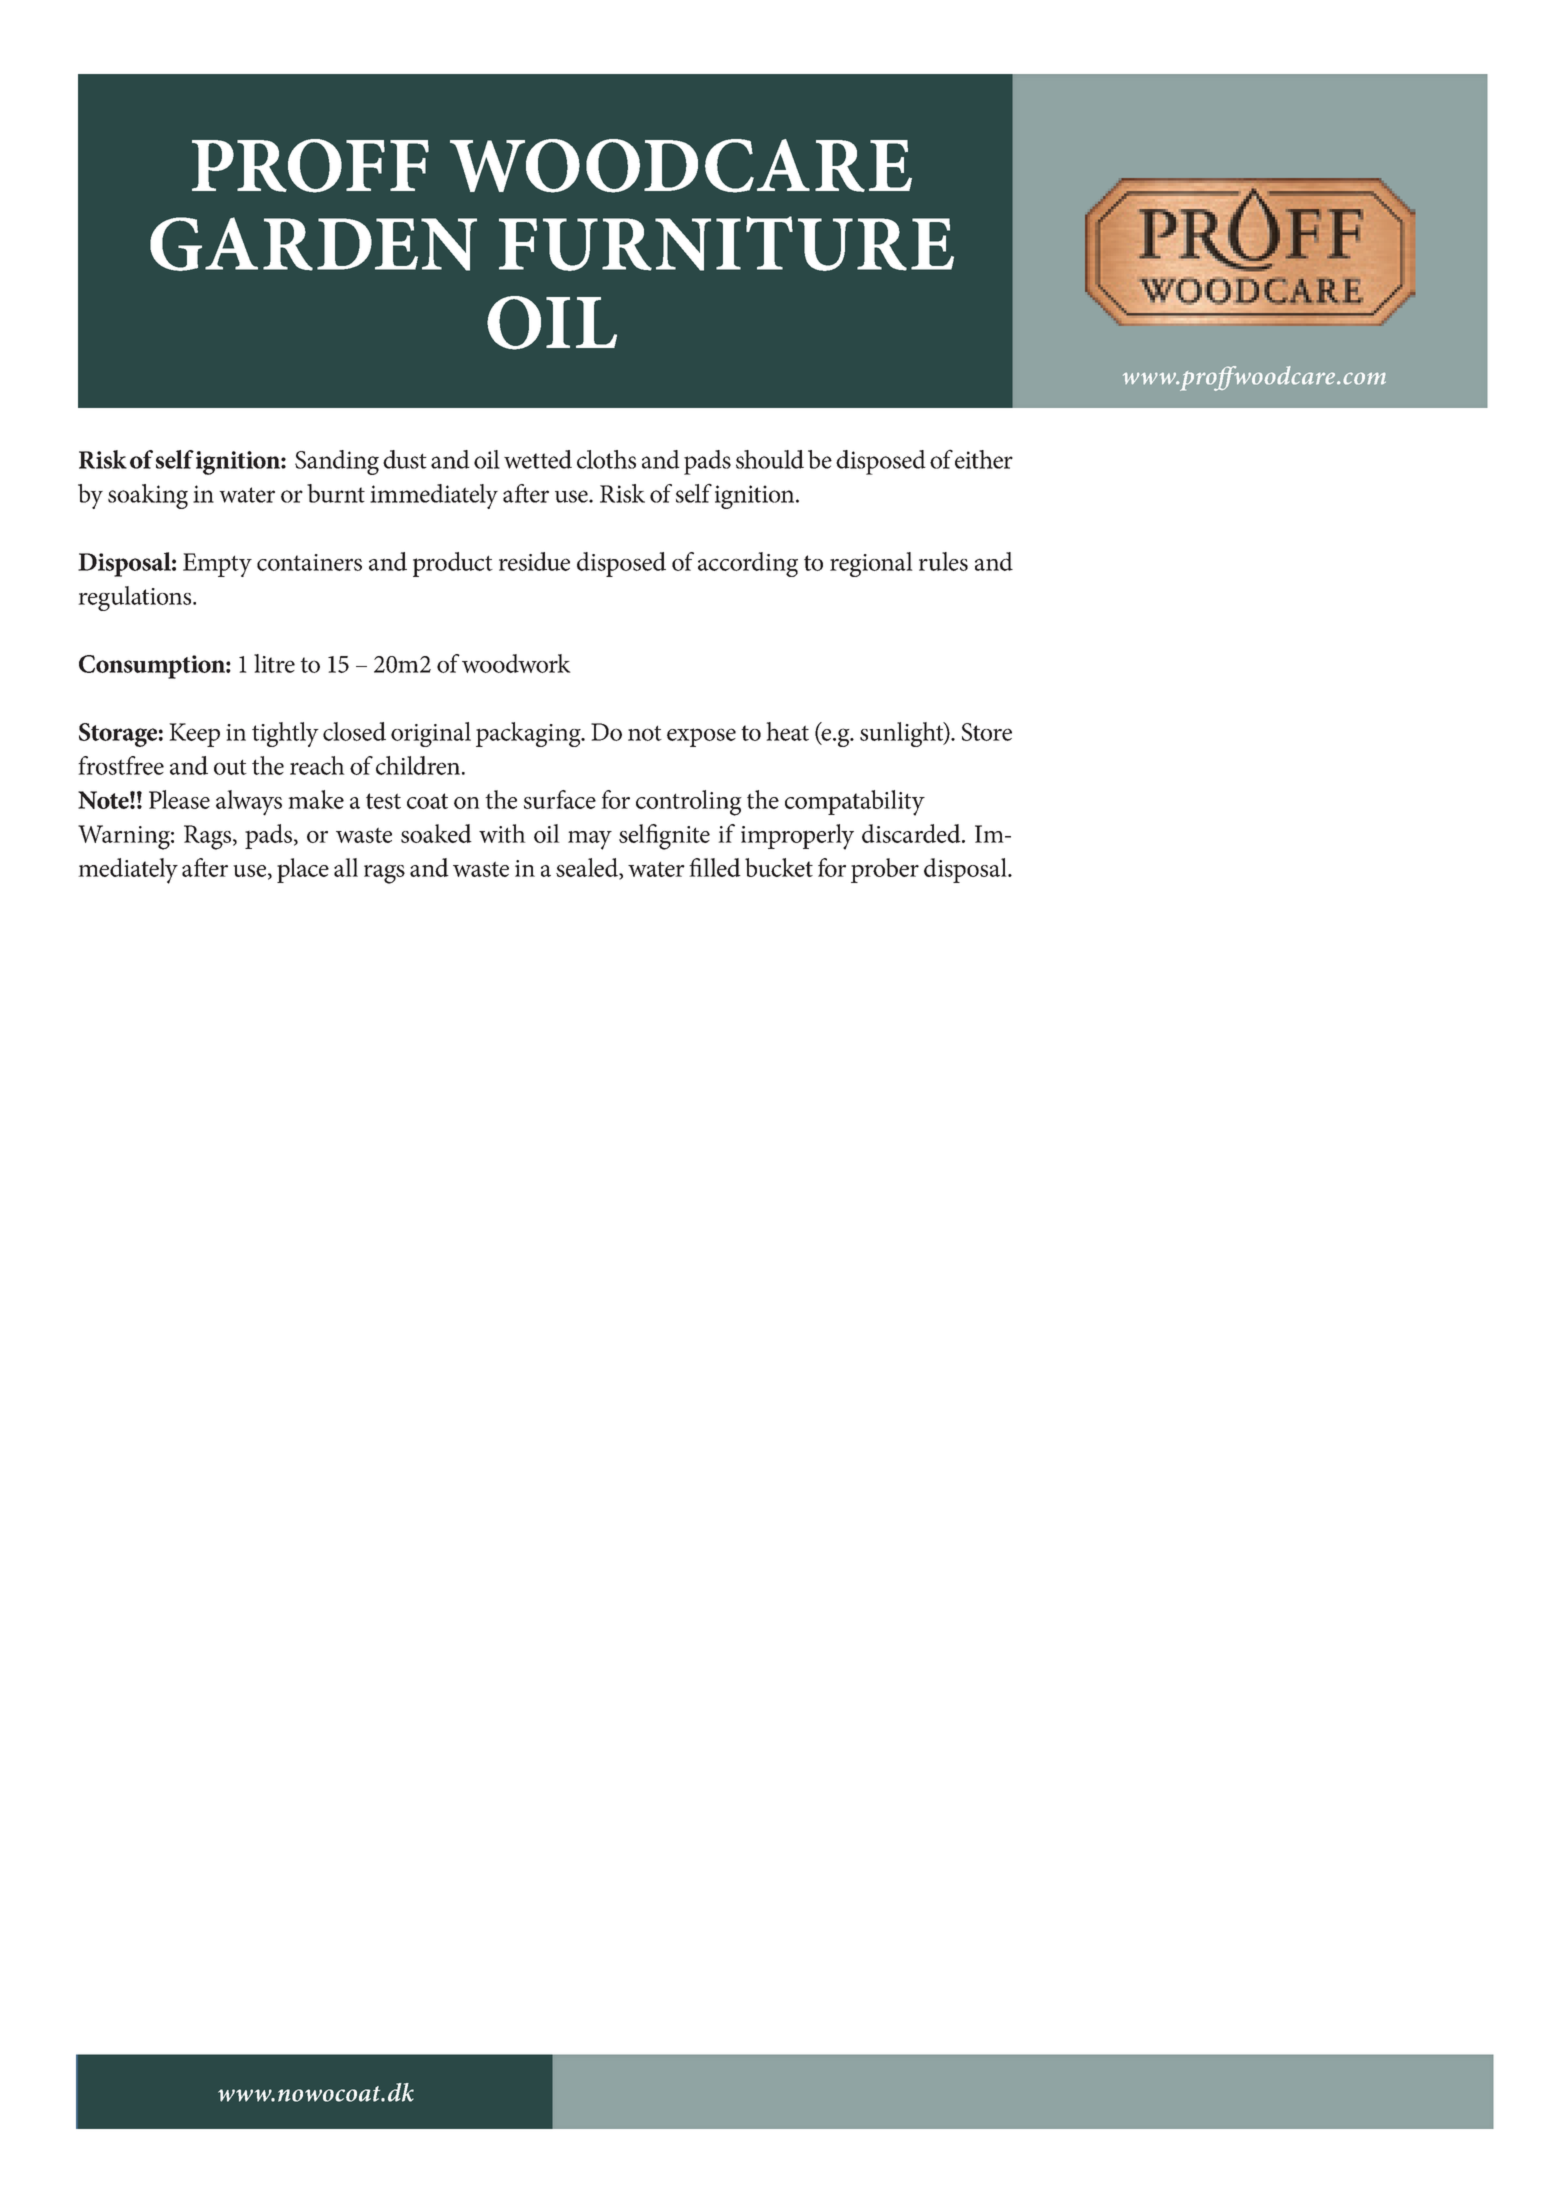  I want to click on rules, so click(943, 561).
